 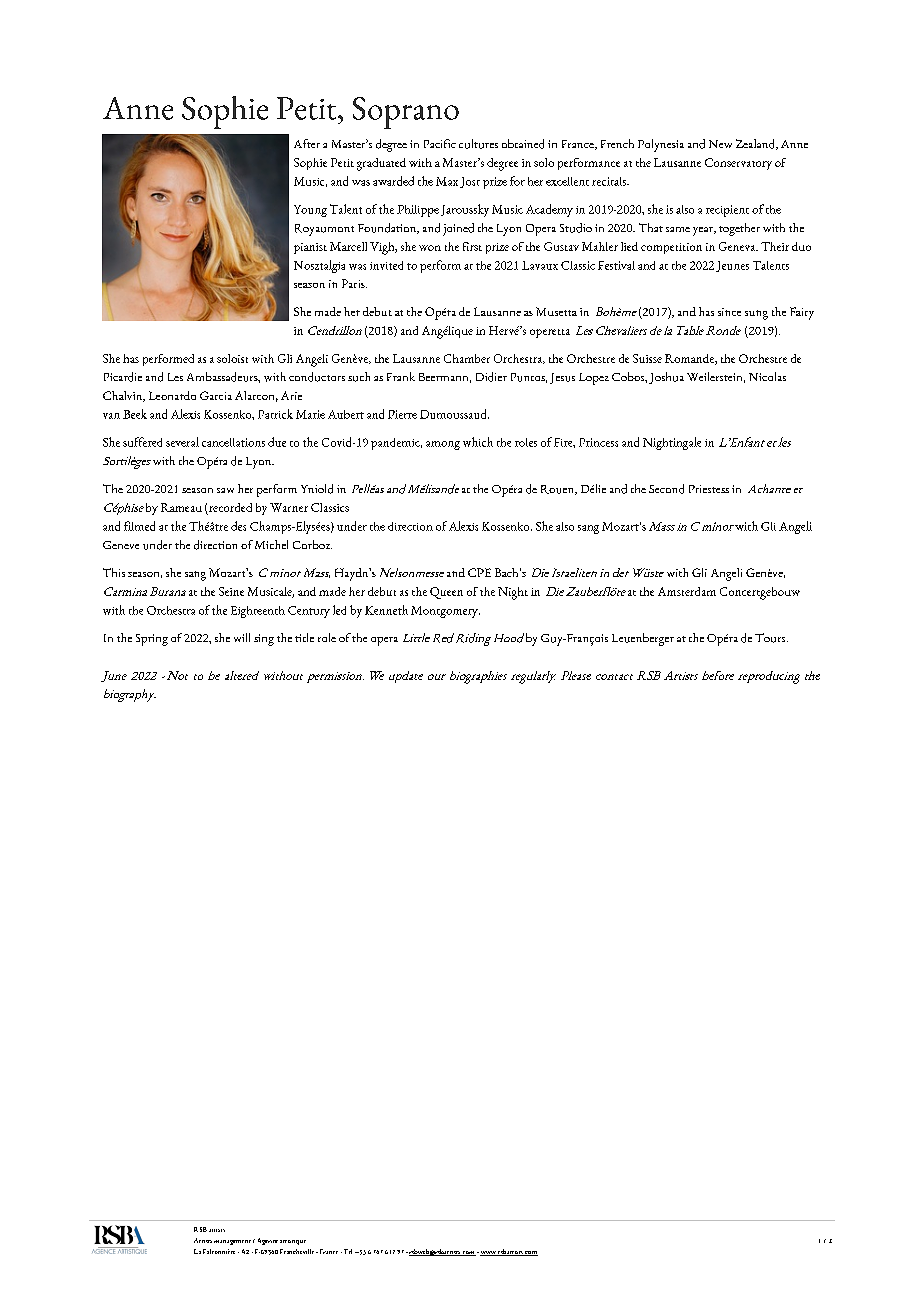 I want to click on Montgomery, so click(x=445, y=612).
